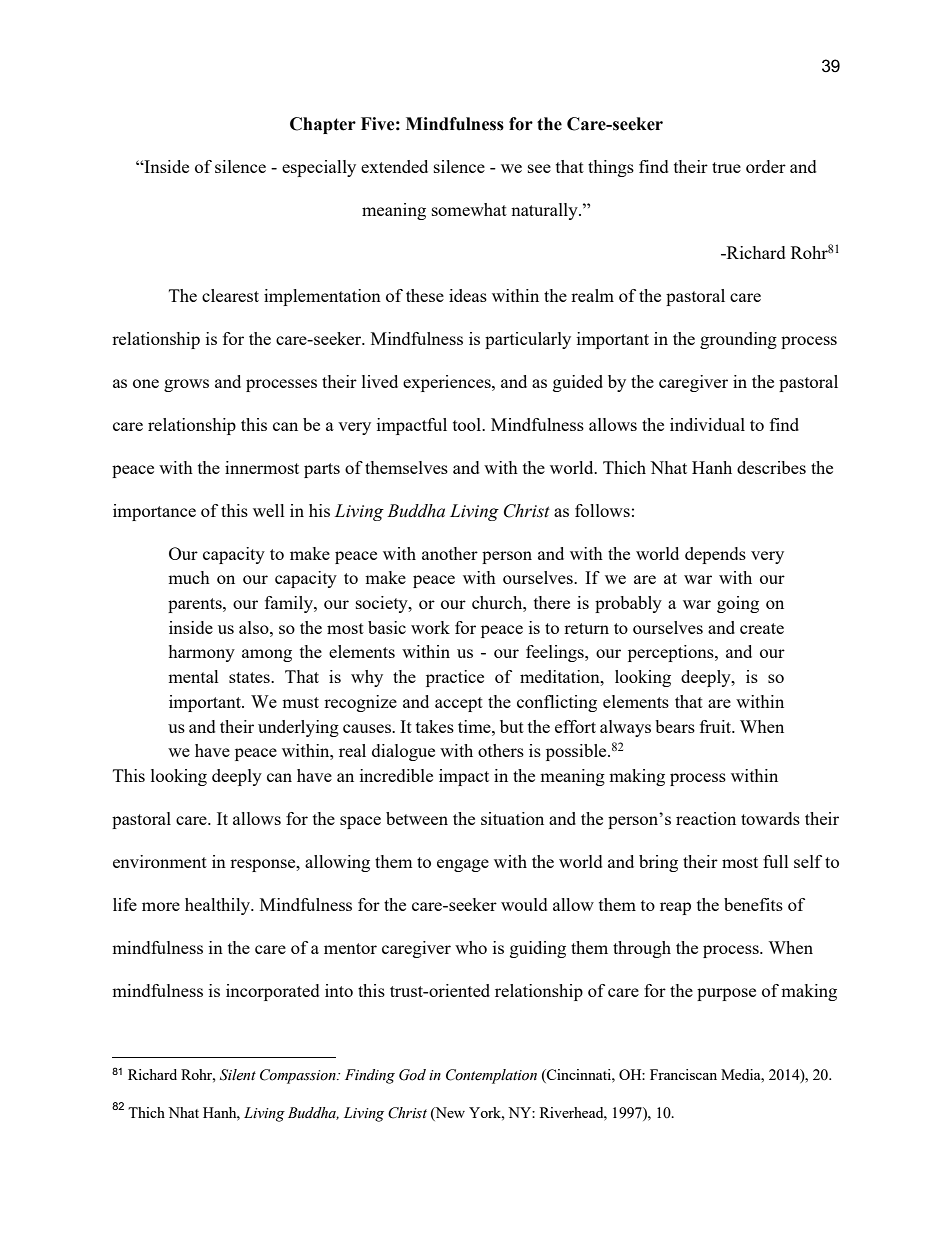  Describe the element at coordinates (160, 861) in the image. I see `environment` at that location.
